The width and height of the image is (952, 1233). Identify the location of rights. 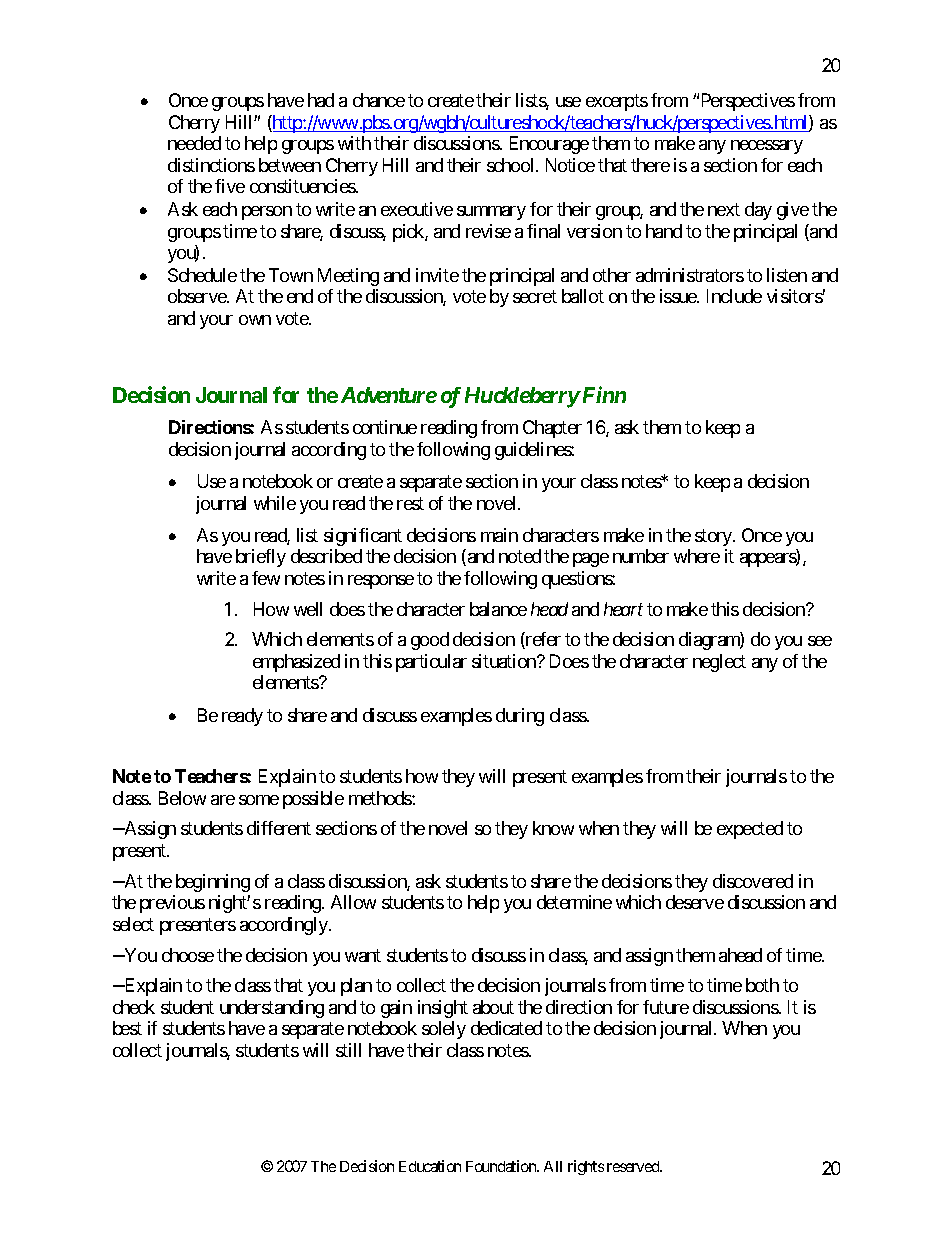
(586, 1167).
